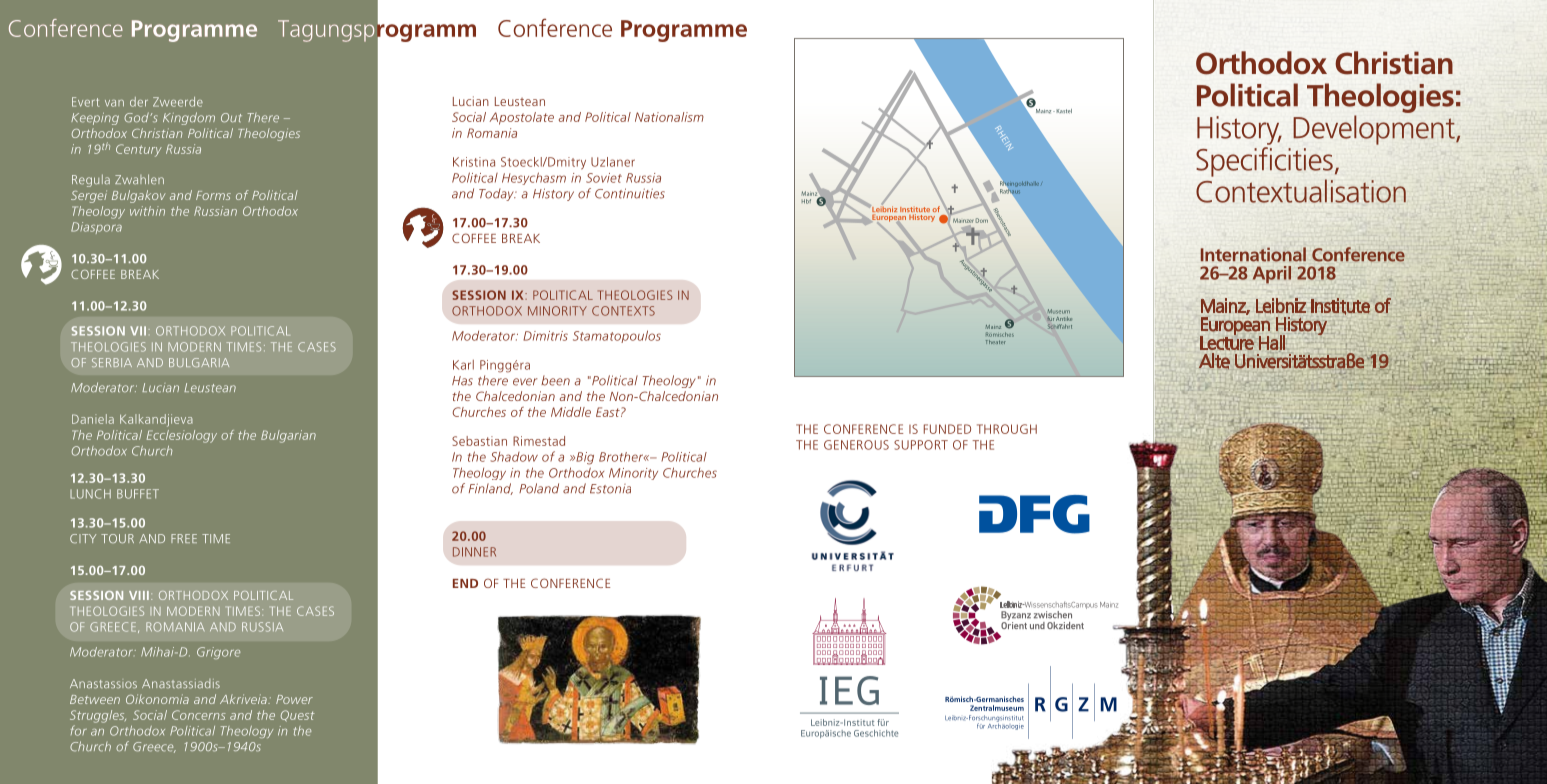  What do you see at coordinates (1375, 130) in the image?
I see `Development` at bounding box center [1375, 130].
